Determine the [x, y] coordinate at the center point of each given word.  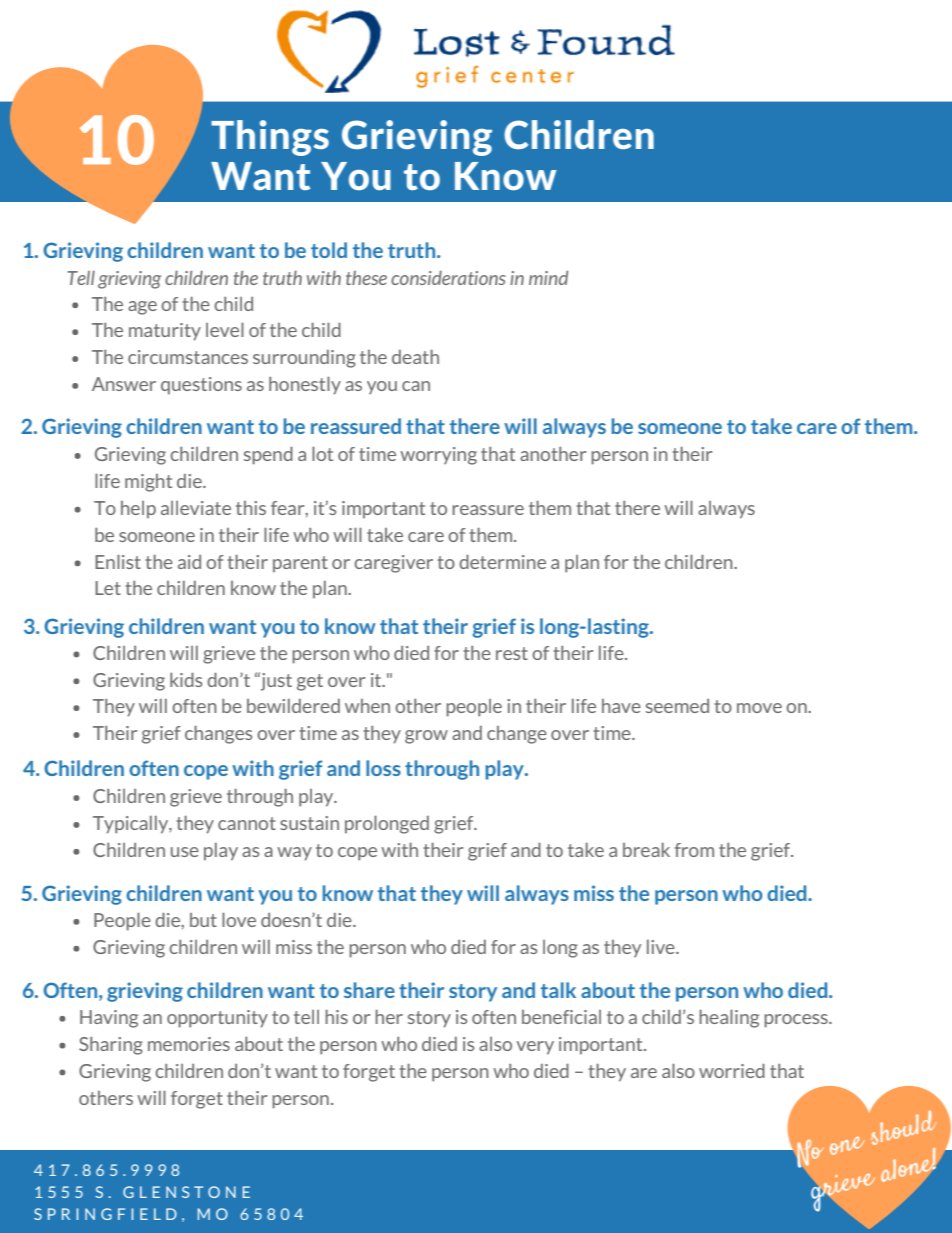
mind [548, 278]
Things [270, 138]
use [185, 852]
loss [383, 768]
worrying [438, 456]
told [329, 250]
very [535, 1048]
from [694, 850]
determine [502, 562]
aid [189, 562]
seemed [677, 706]
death [415, 357]
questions [201, 386]
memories [189, 1044]
